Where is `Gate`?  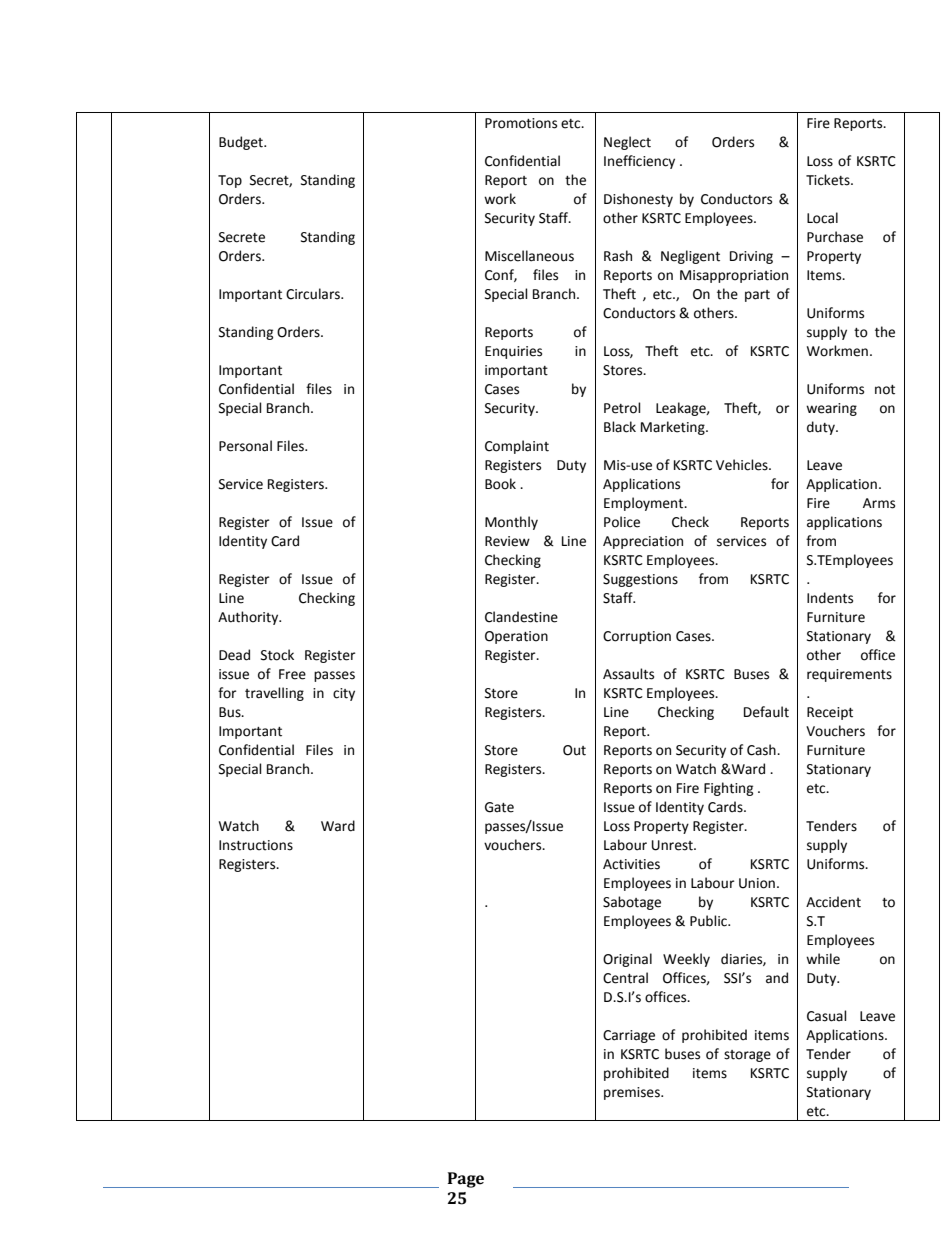
Gate is located at coordinates (499, 807).
